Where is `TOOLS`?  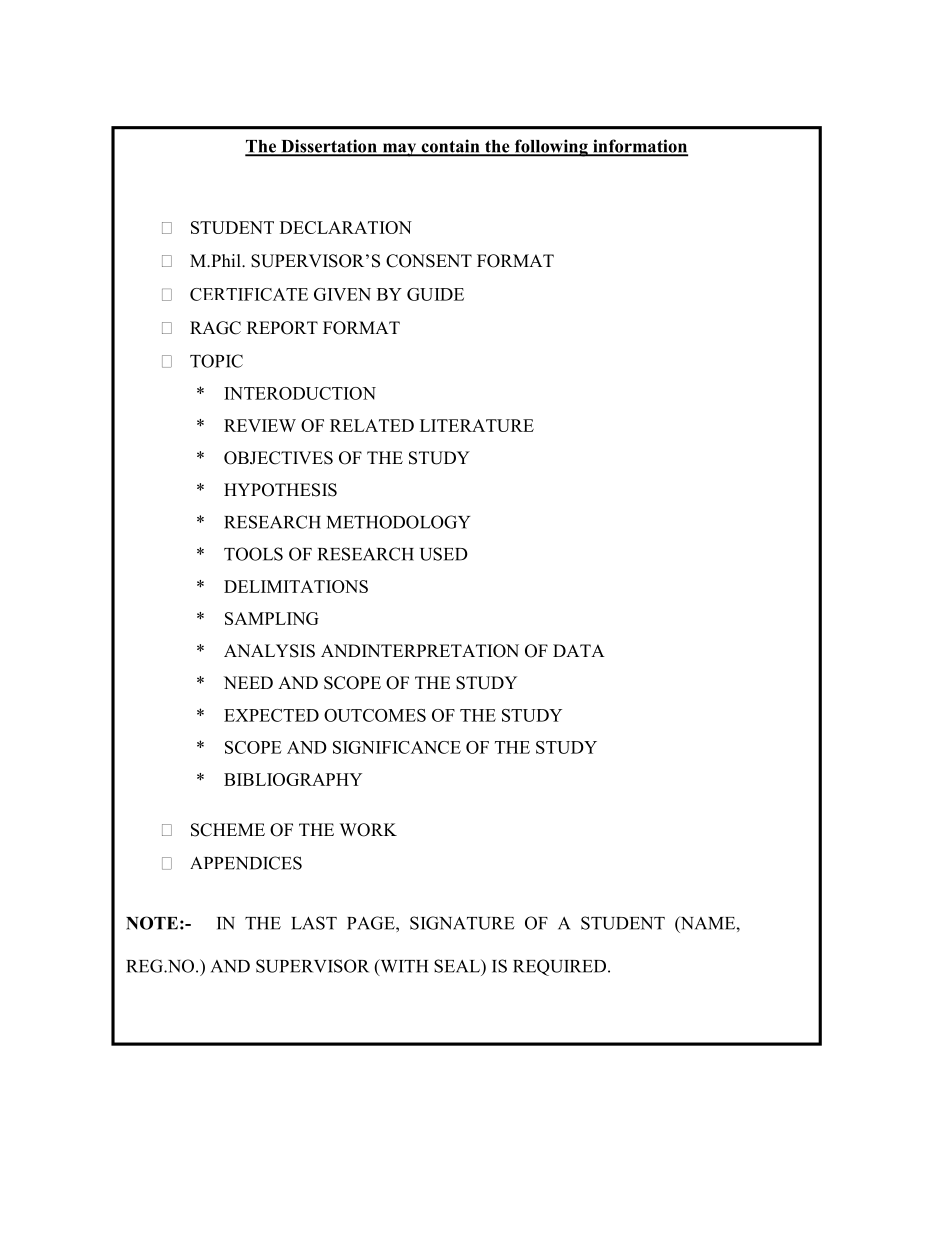 TOOLS is located at coordinates (253, 554).
